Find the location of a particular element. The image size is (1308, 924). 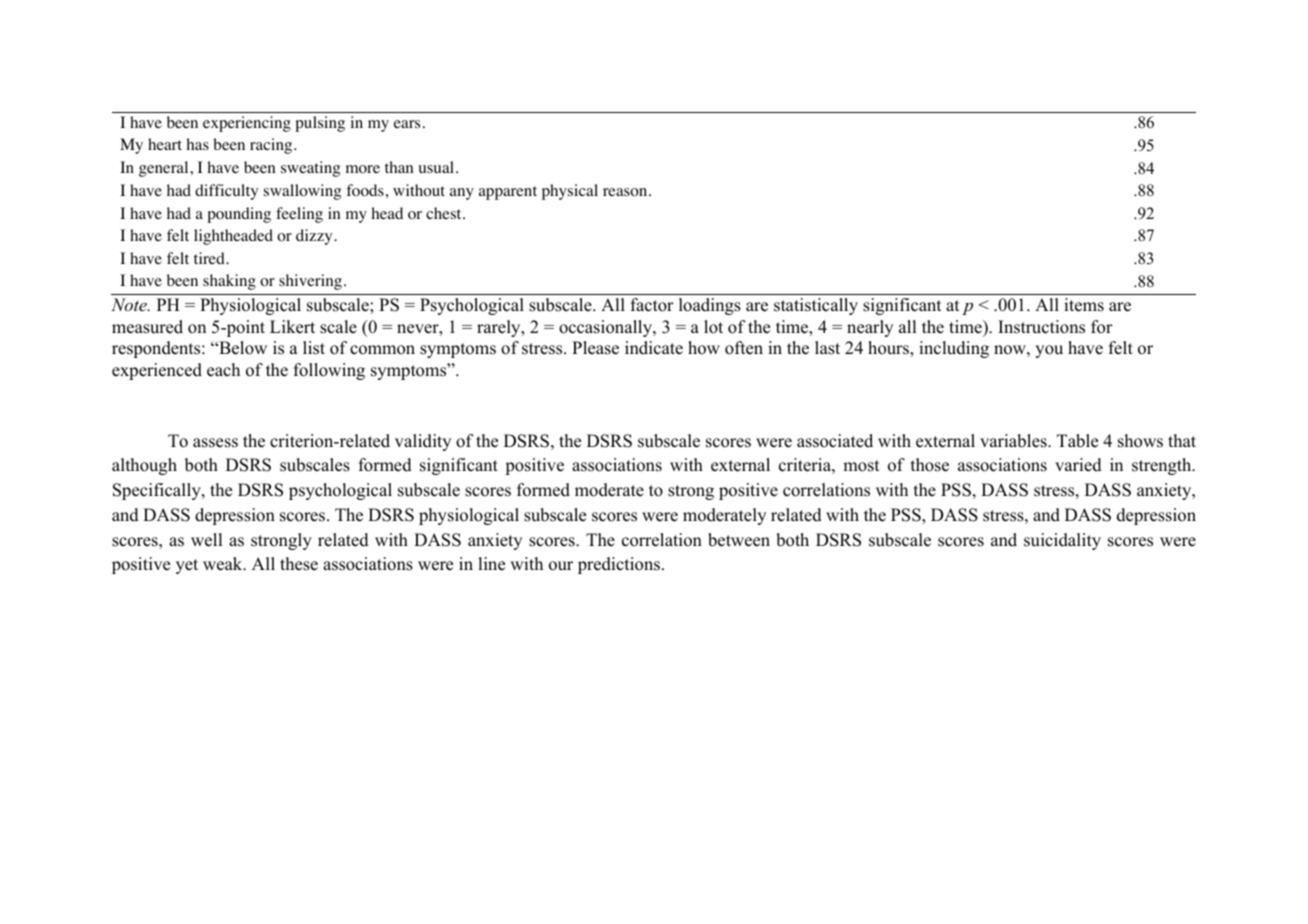

items is located at coordinates (1084, 305).
